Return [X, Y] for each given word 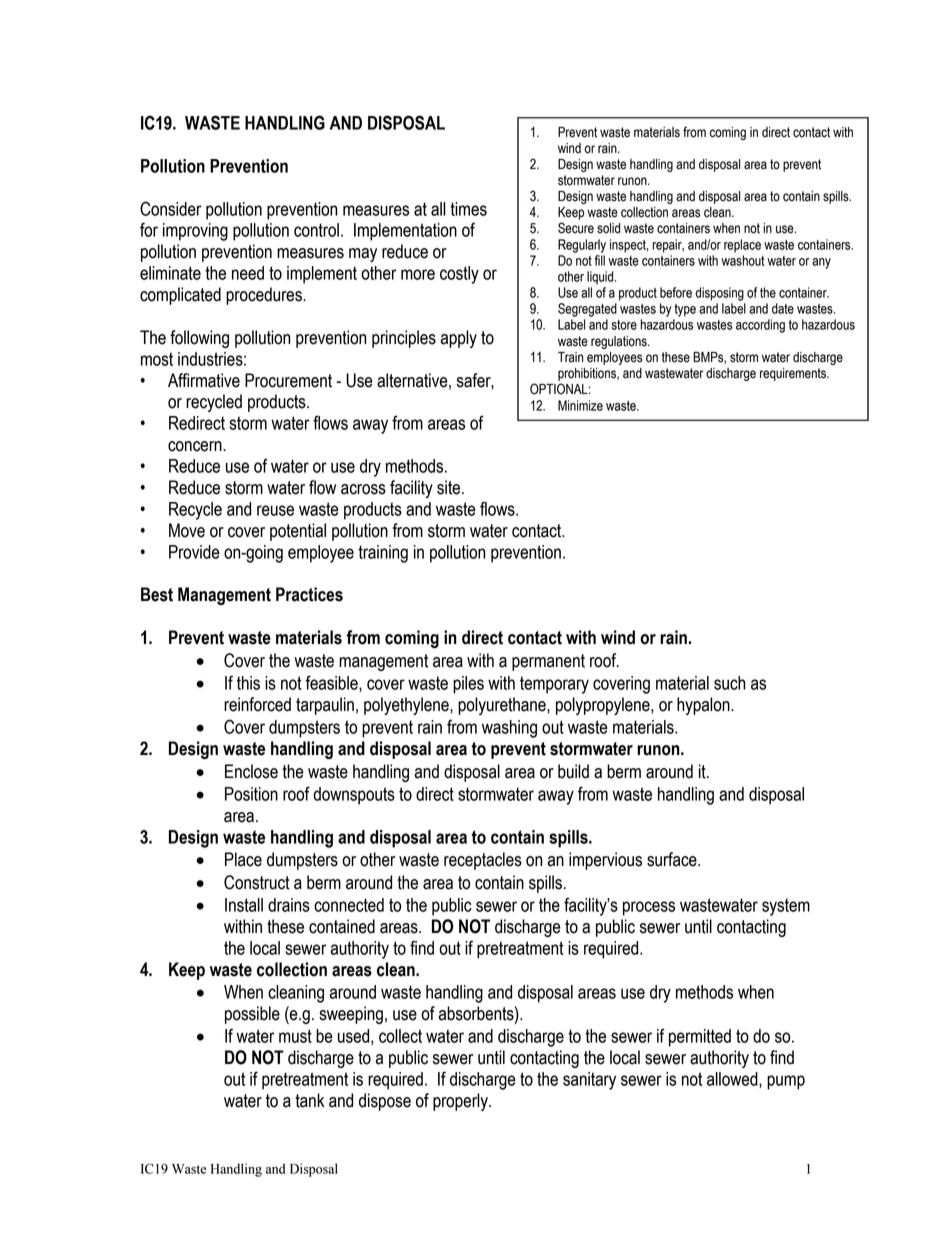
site [450, 487]
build [573, 771]
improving [195, 232]
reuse [275, 510]
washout [743, 260]
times [468, 209]
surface [673, 859]
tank [309, 1100]
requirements [794, 374]
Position [251, 794]
